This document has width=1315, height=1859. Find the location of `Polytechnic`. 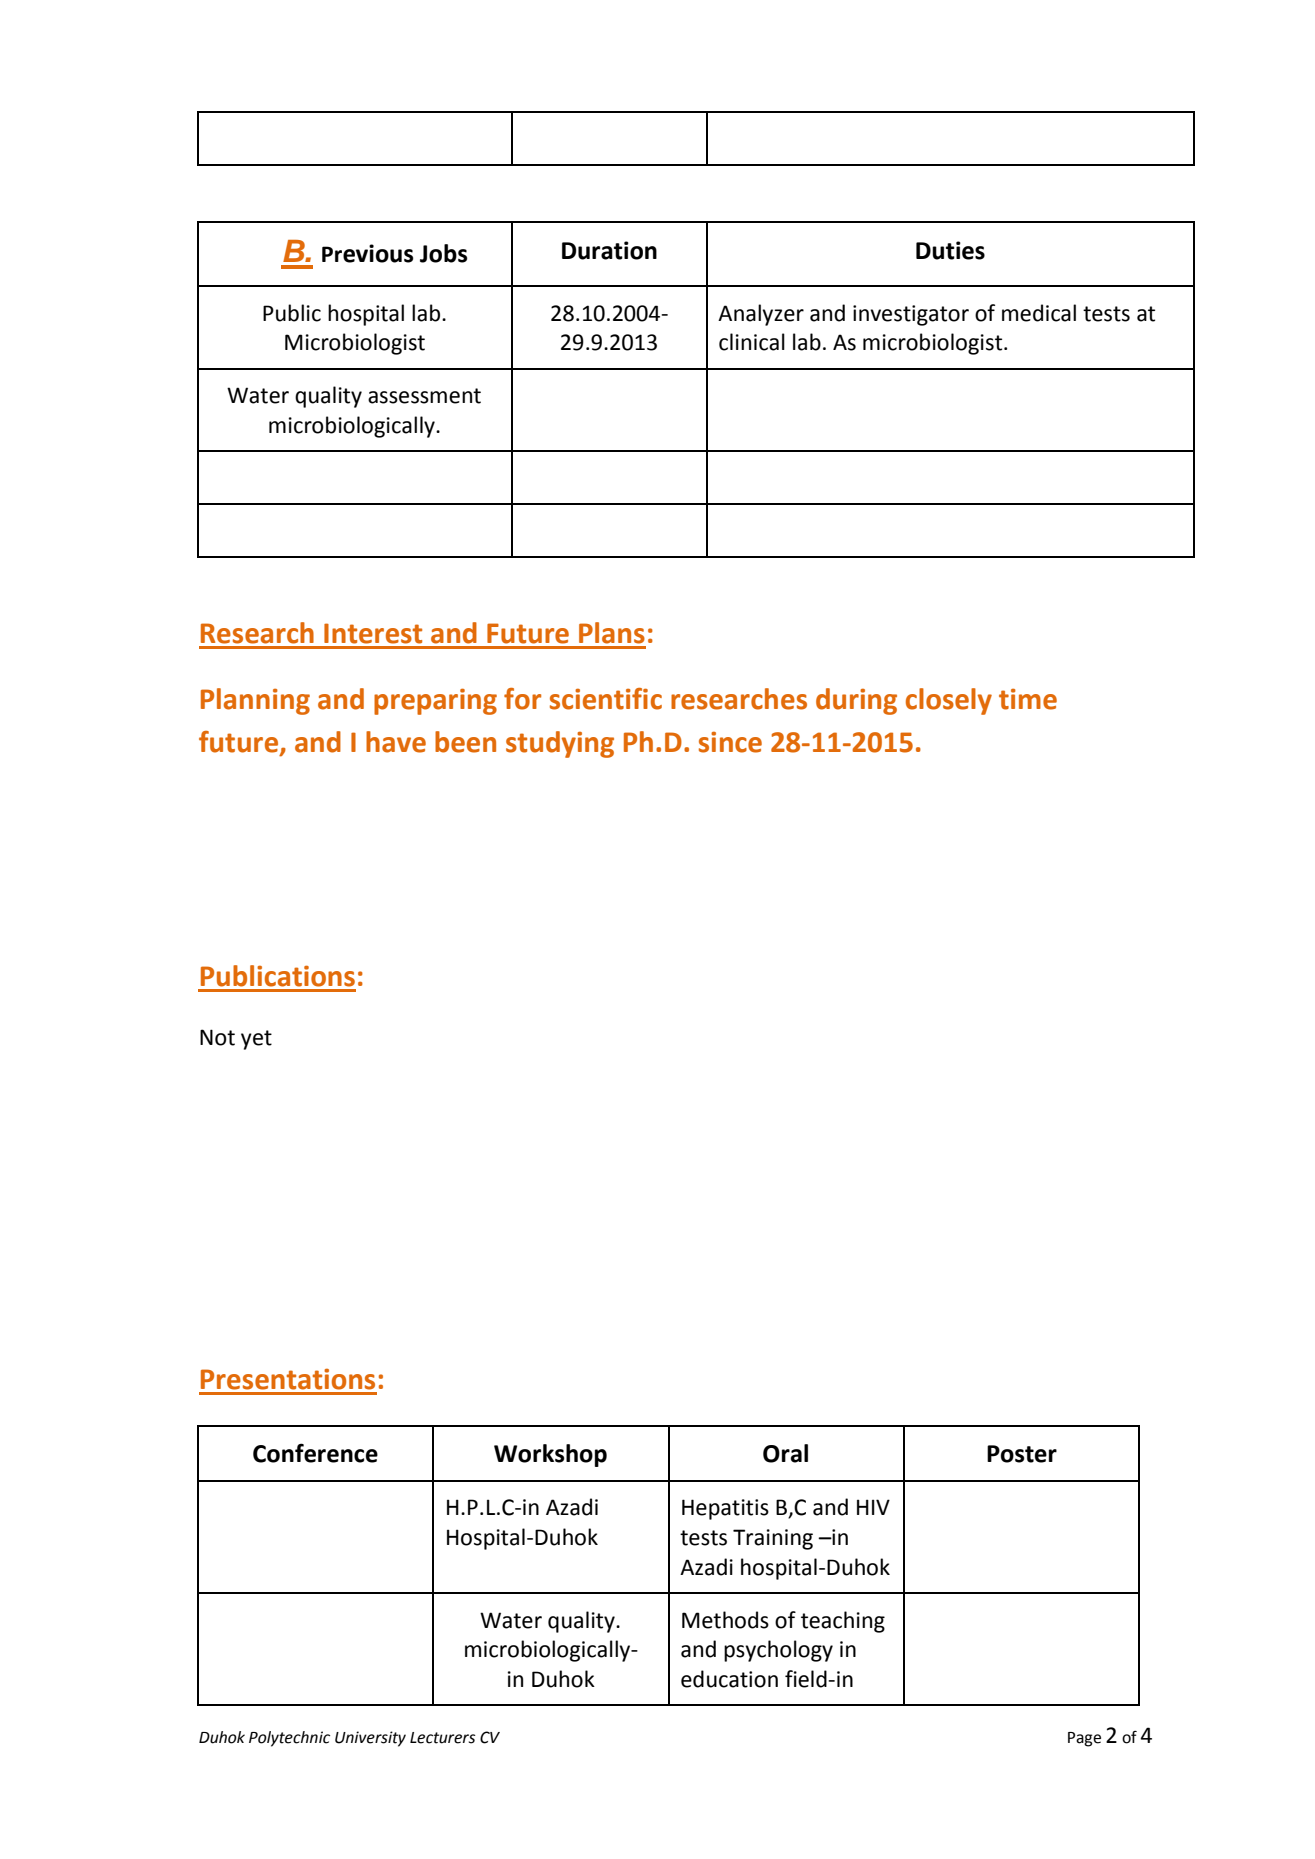

Polytechnic is located at coordinates (289, 1739).
